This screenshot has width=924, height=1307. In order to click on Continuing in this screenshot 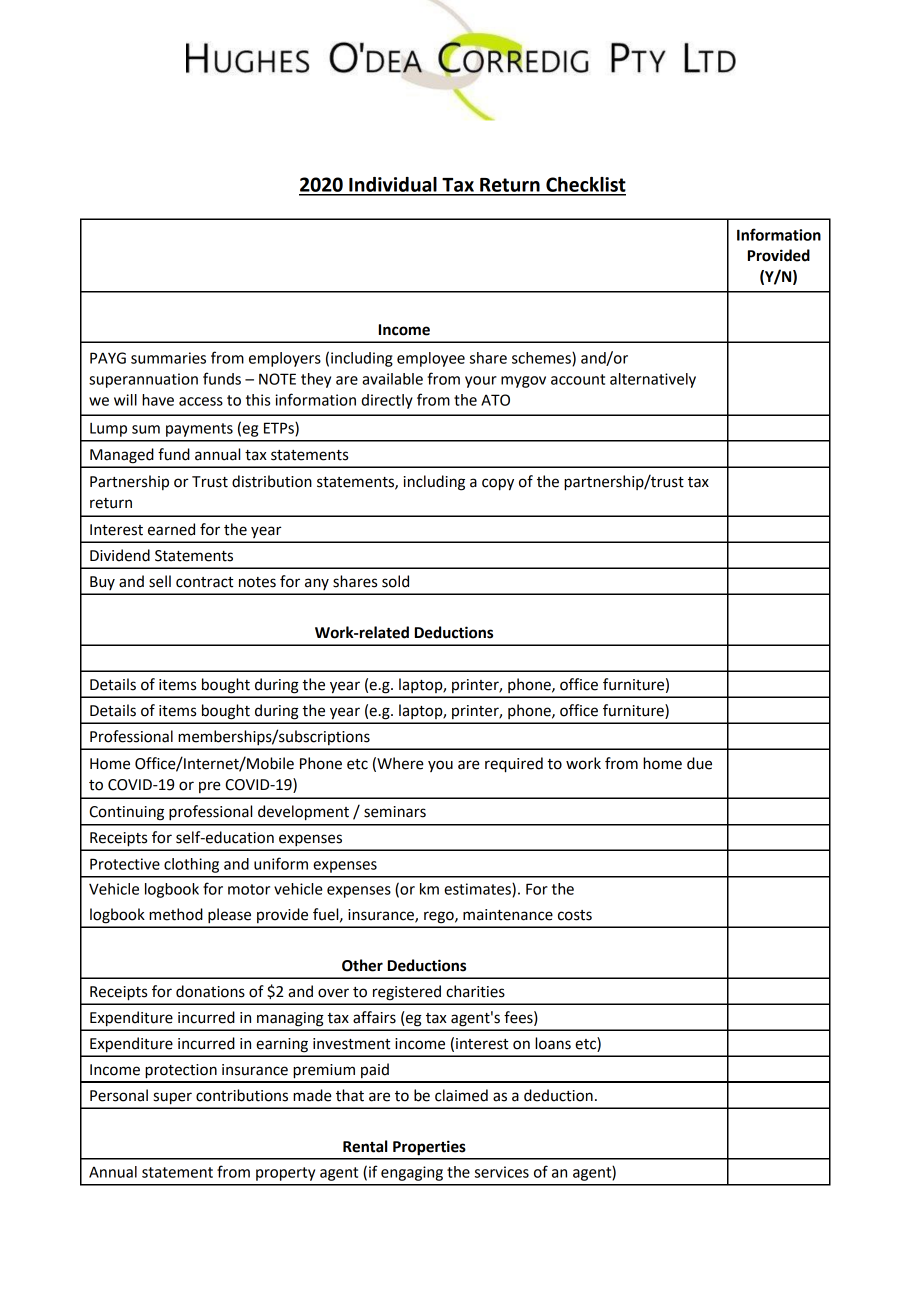, I will do `click(126, 813)`.
